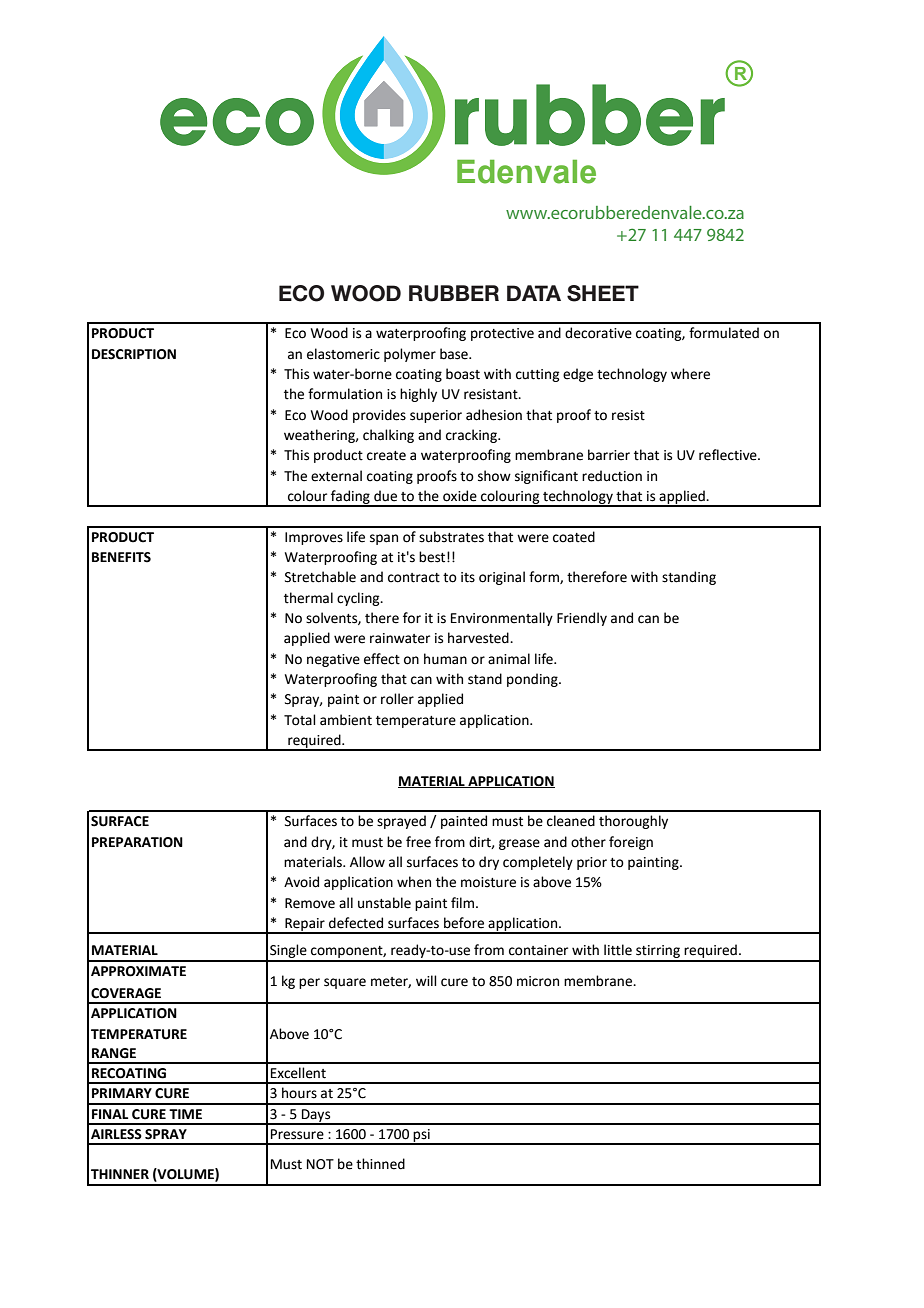 This document has width=924, height=1308. Describe the element at coordinates (185, 1114) in the document. I see `TIME` at that location.
